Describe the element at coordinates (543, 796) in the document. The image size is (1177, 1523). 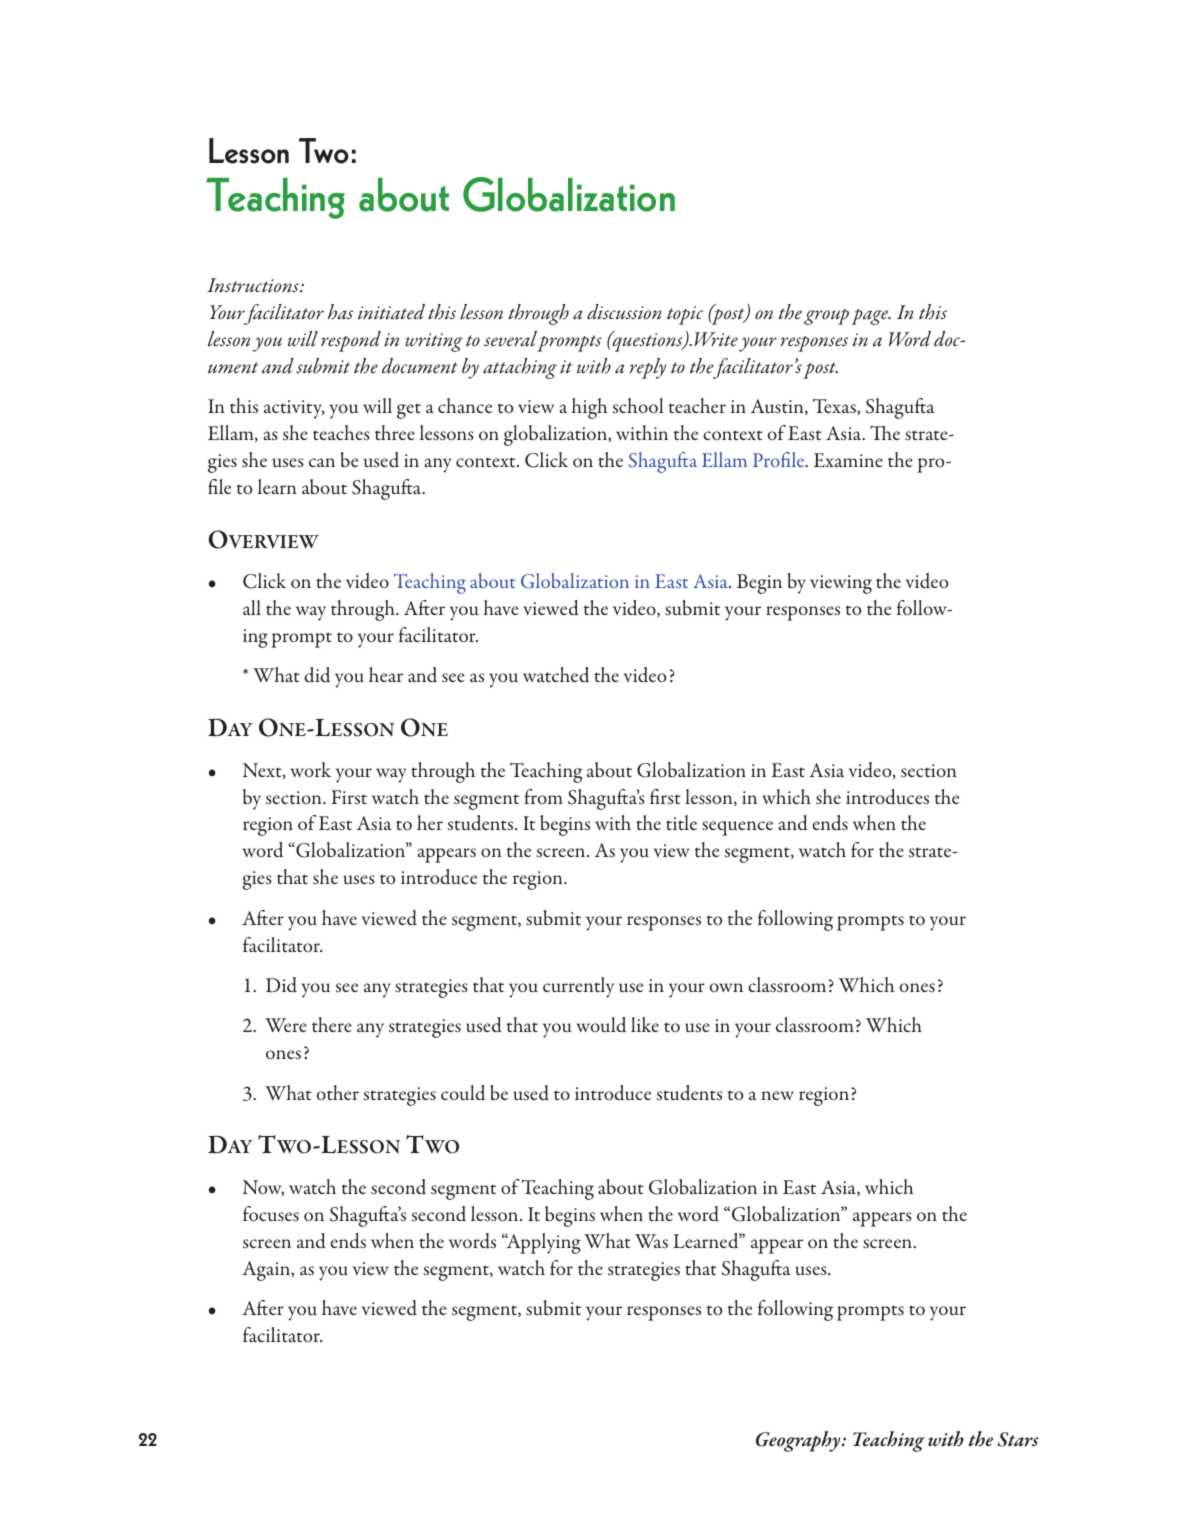
I see `from` at that location.
